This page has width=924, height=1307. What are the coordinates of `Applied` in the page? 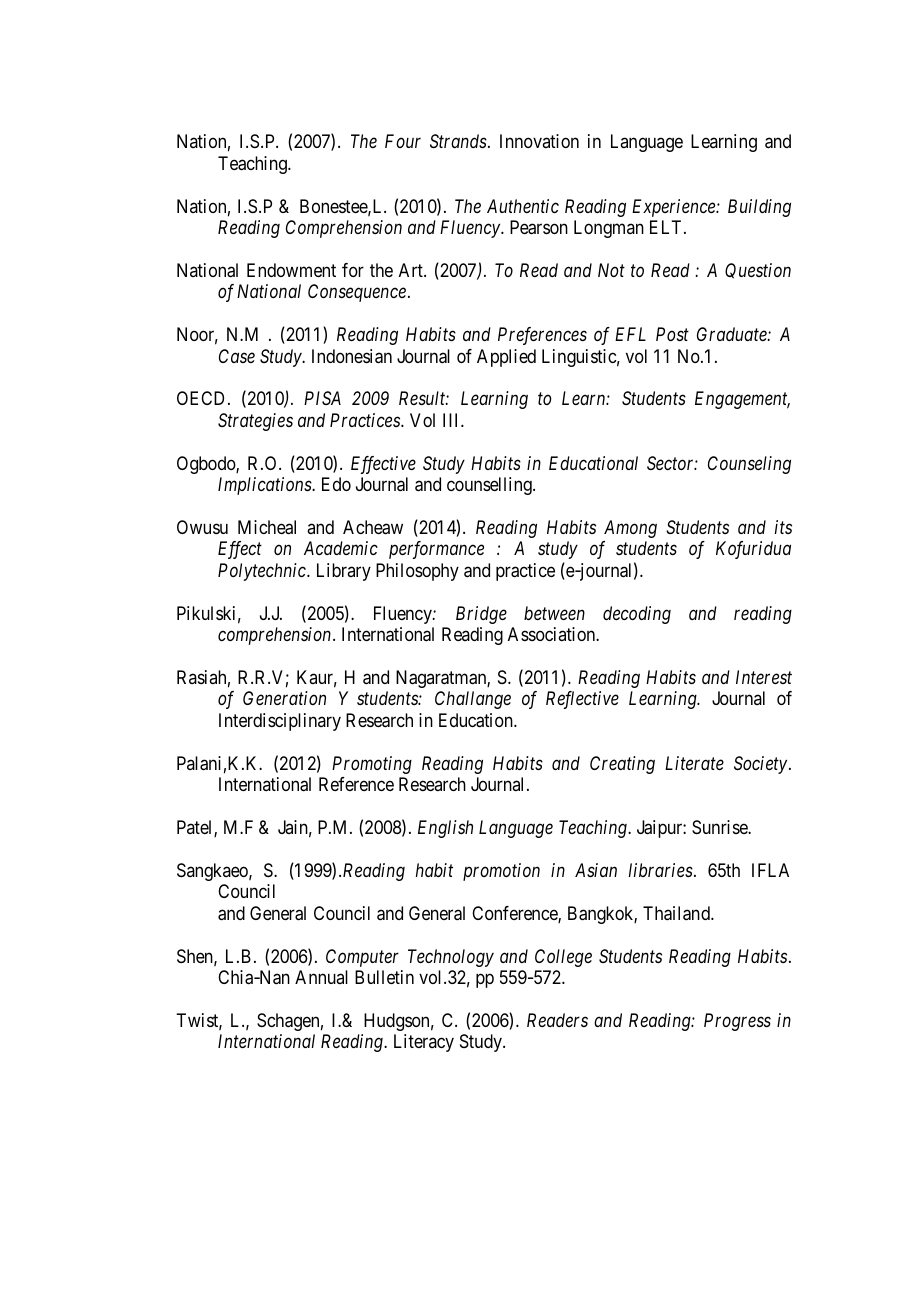 It's located at (506, 358).
